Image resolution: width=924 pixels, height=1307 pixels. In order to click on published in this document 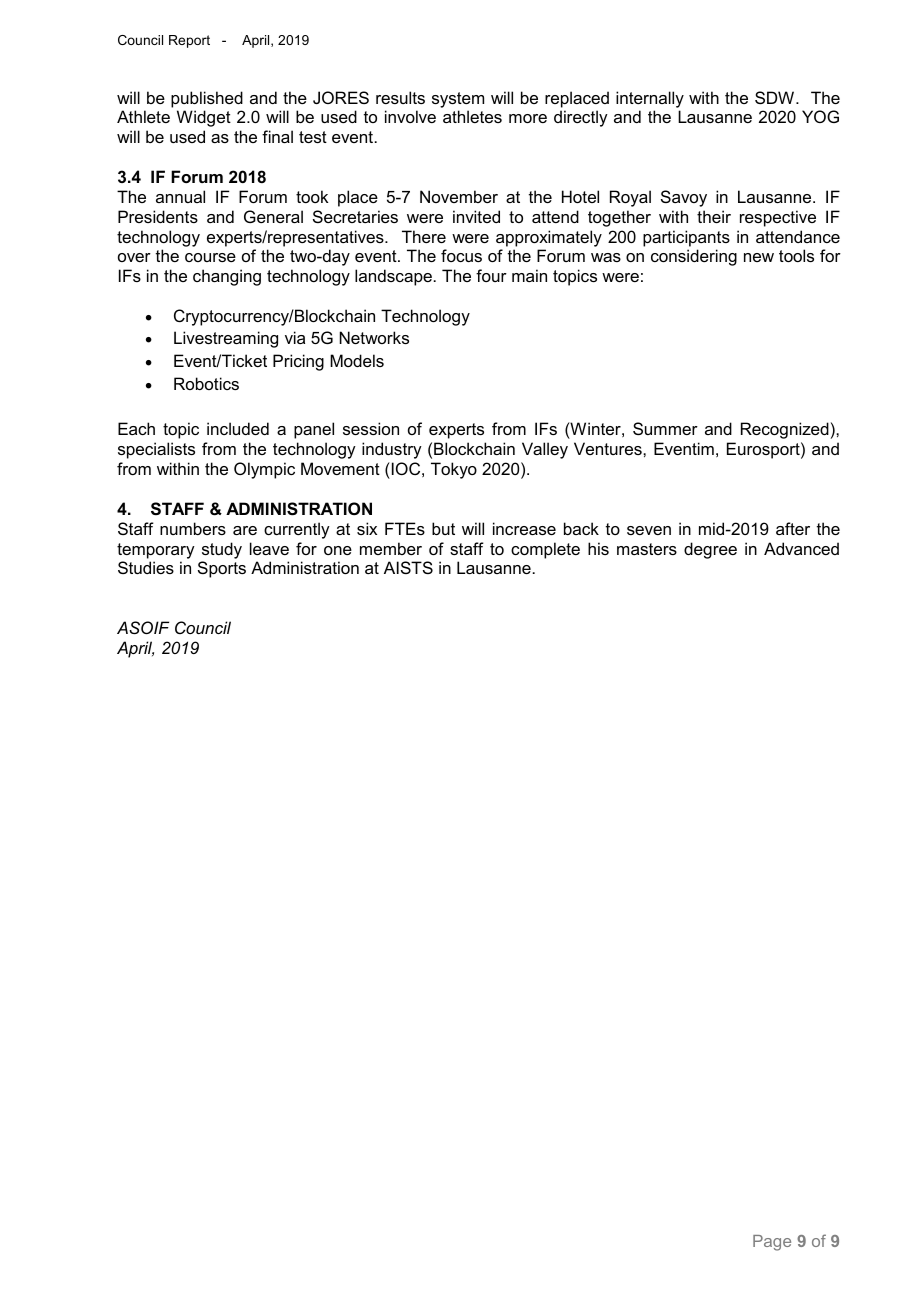, I will do `click(207, 99)`.
